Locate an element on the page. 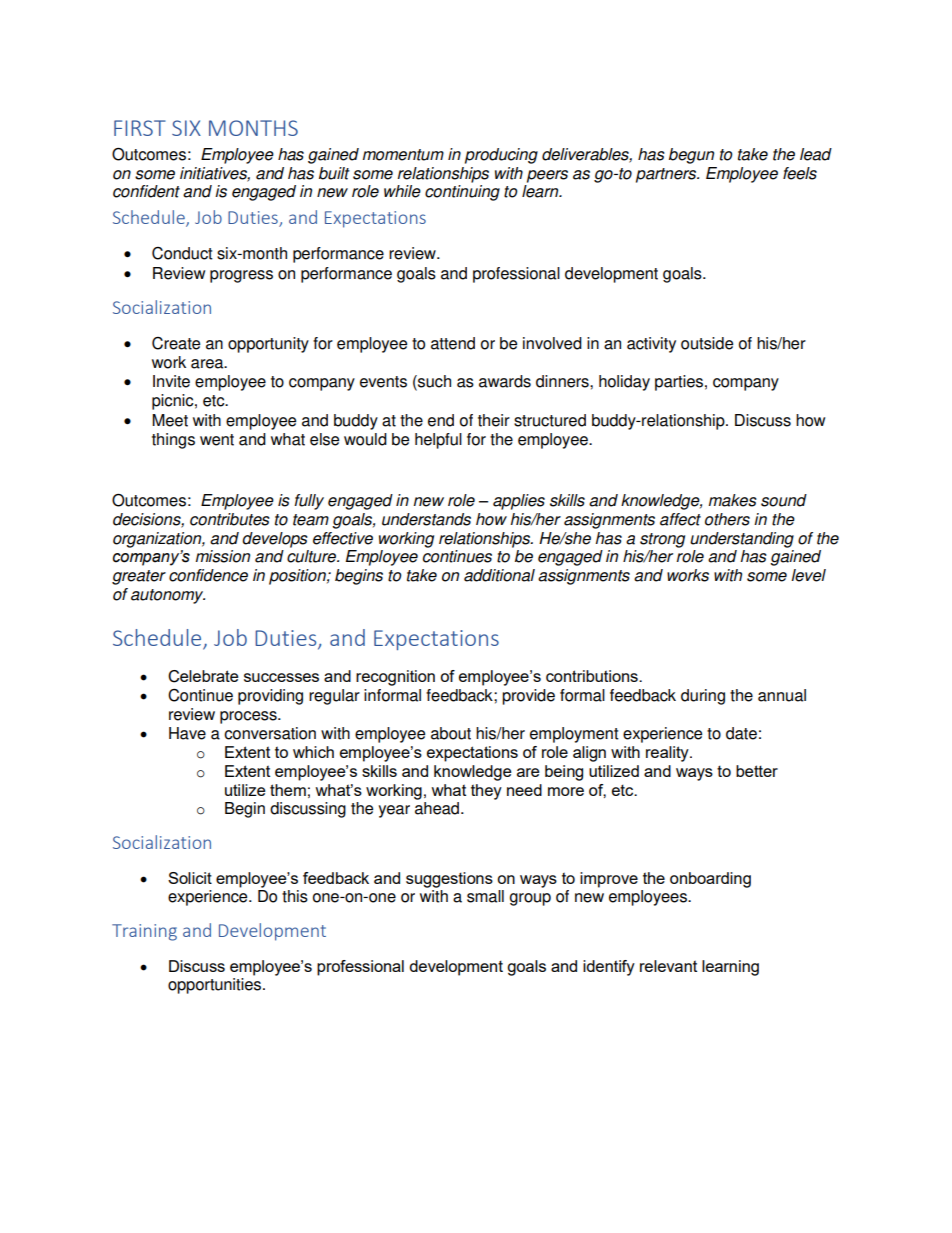  small is located at coordinates (485, 896).
